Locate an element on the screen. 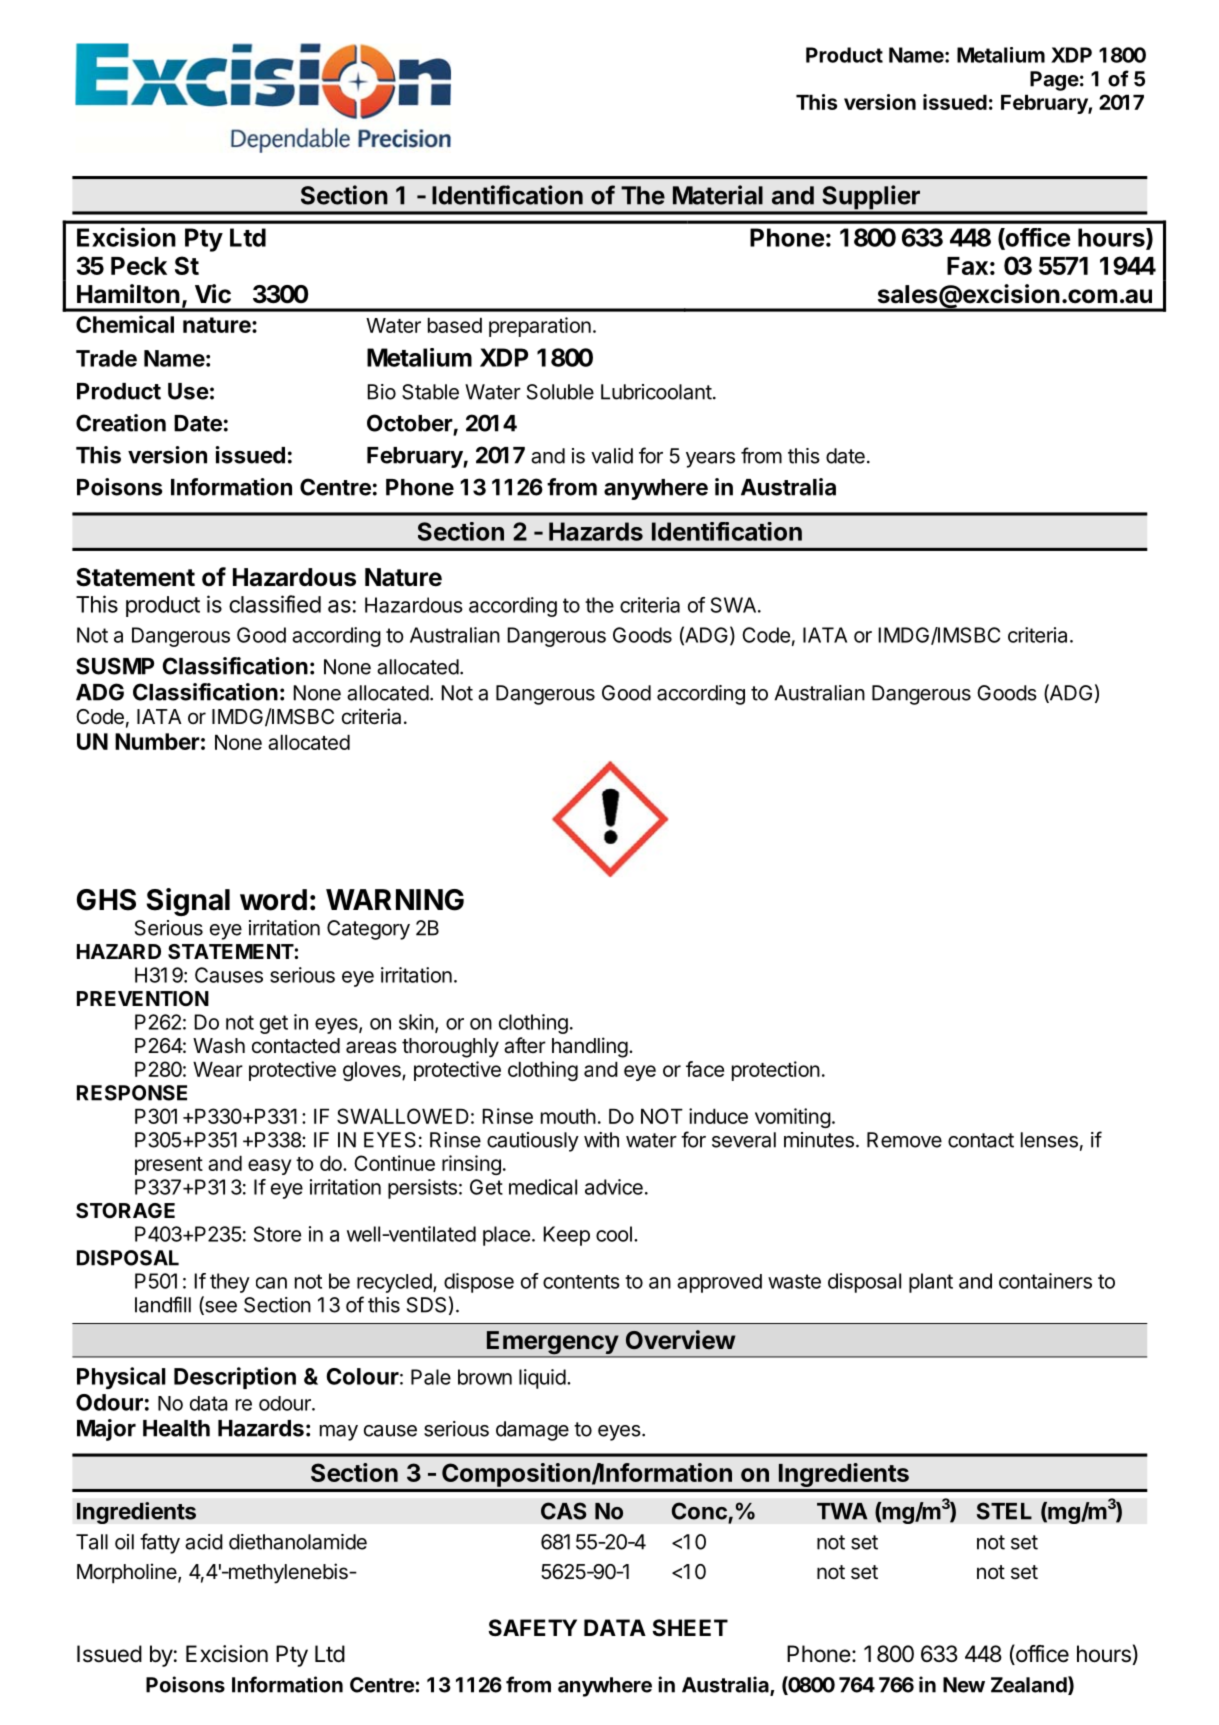  Peck is located at coordinates (139, 266).
